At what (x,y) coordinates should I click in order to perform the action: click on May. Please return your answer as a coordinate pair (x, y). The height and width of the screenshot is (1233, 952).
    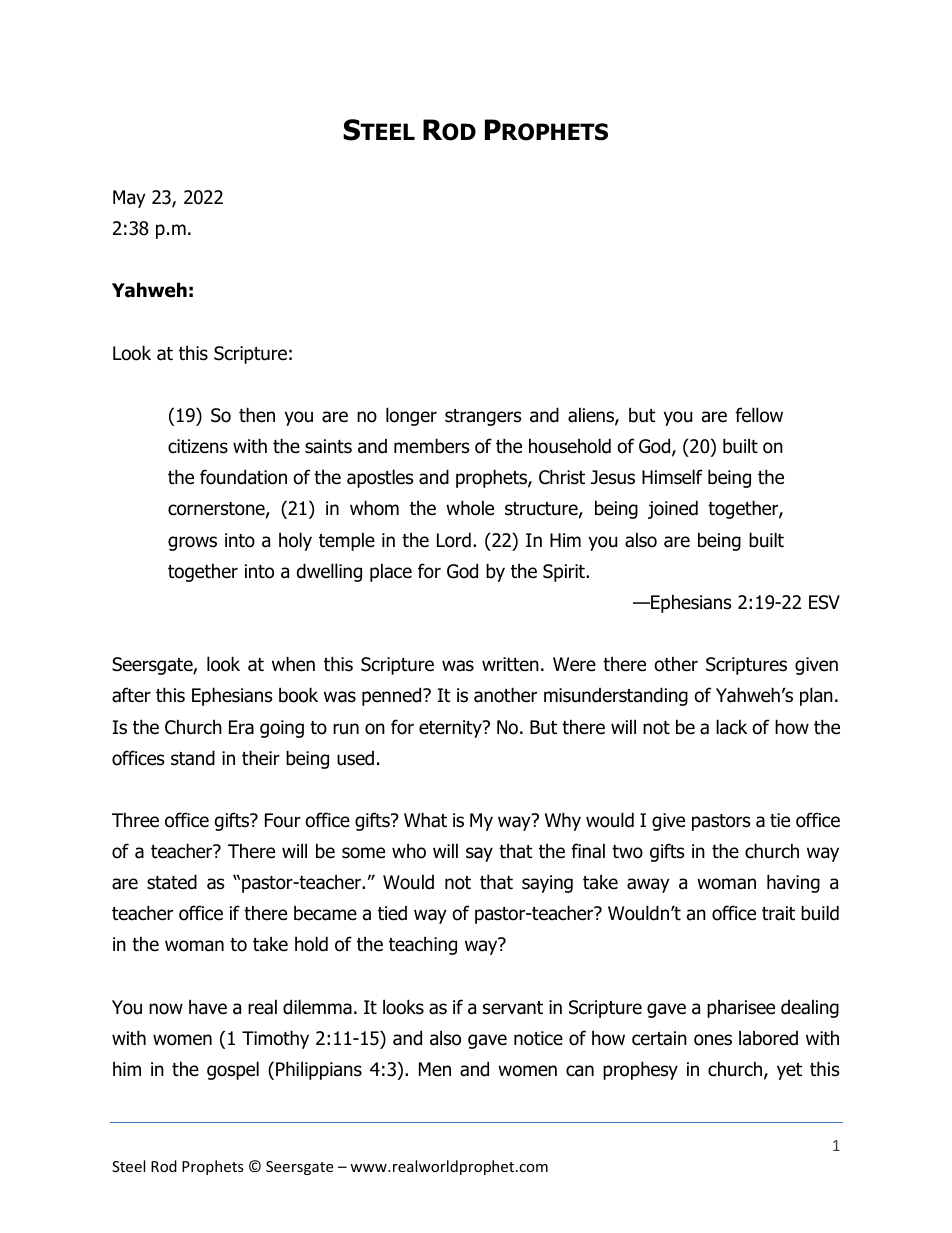
    Looking at the image, I should click on (129, 199).
